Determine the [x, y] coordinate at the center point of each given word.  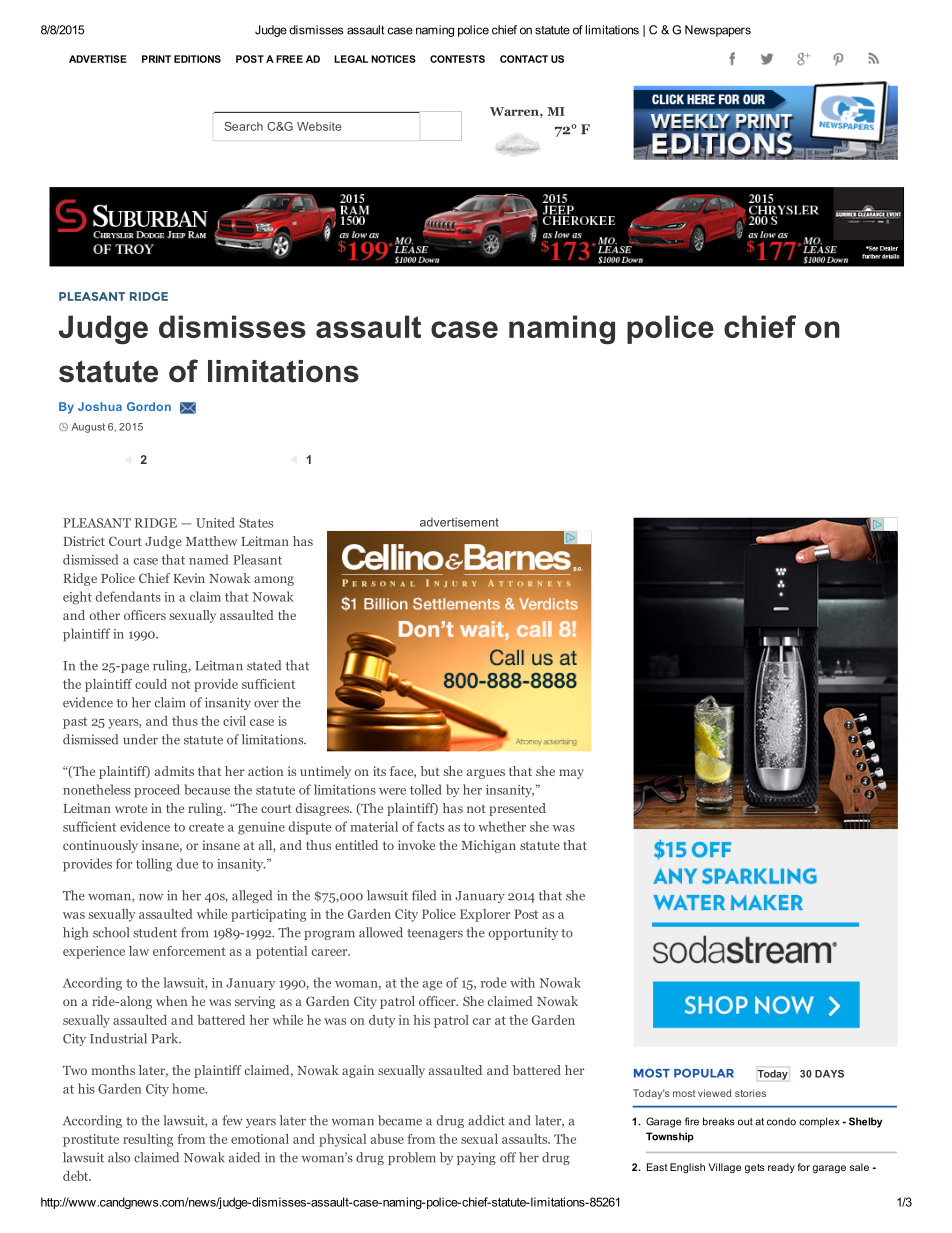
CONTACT [524, 59]
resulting [148, 1140]
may [571, 774]
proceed [157, 791]
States [256, 523]
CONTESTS [457, 59]
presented [517, 809]
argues [486, 774]
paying [476, 1158]
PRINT [156, 59]
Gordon [149, 406]
